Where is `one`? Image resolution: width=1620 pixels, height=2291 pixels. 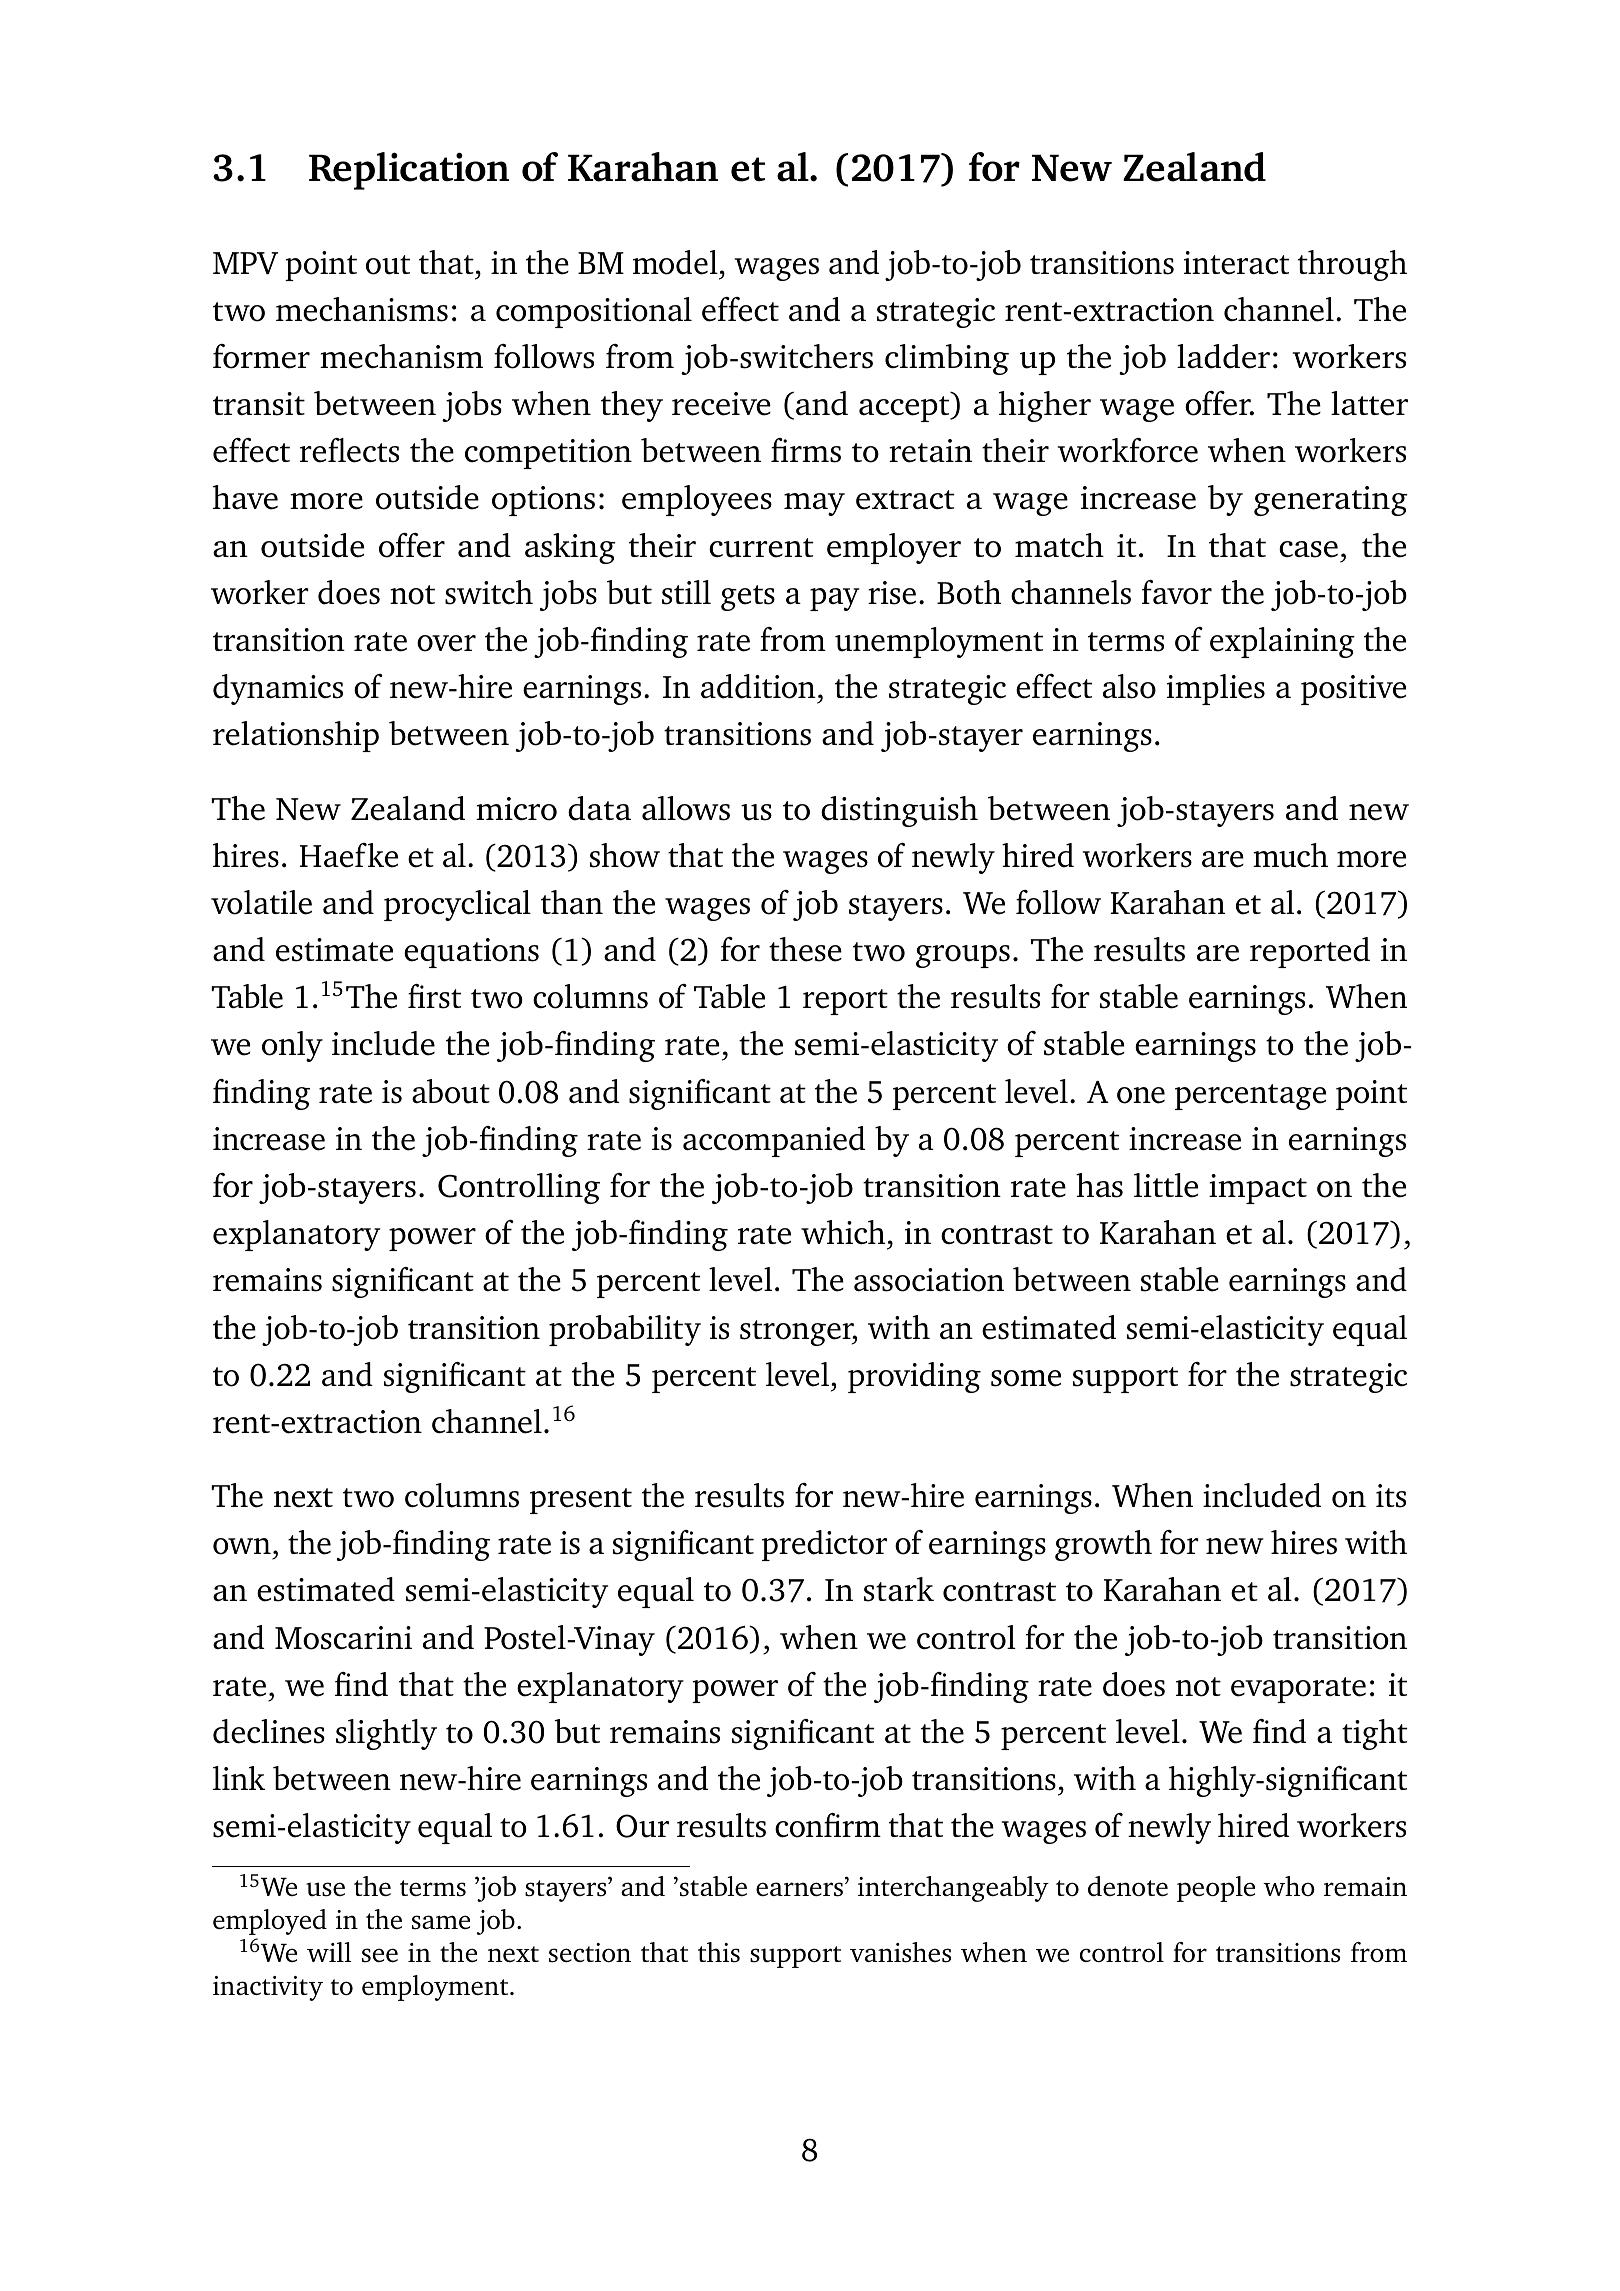 one is located at coordinates (1141, 1095).
